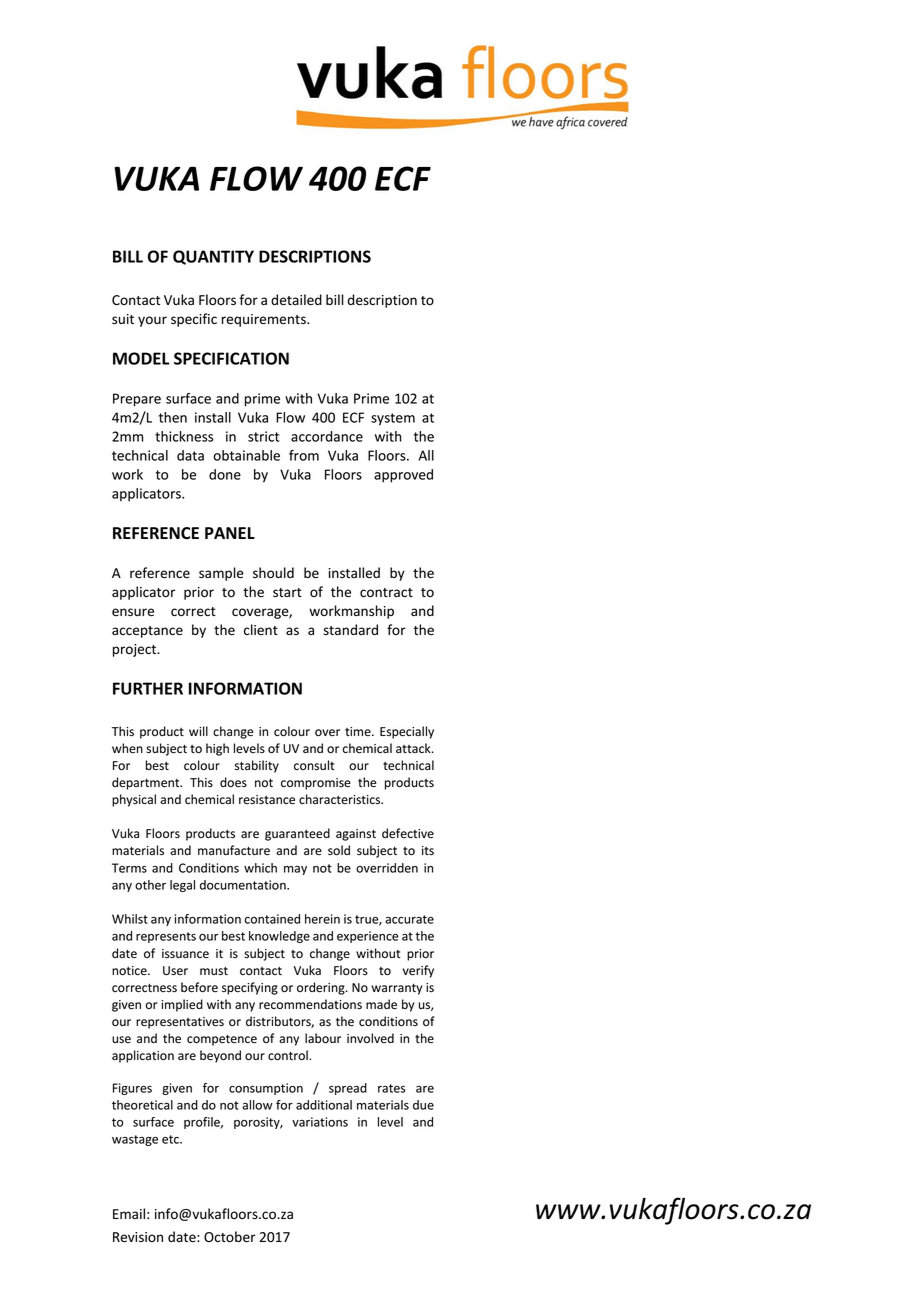  Describe the element at coordinates (230, 1237) in the image. I see `October` at that location.
